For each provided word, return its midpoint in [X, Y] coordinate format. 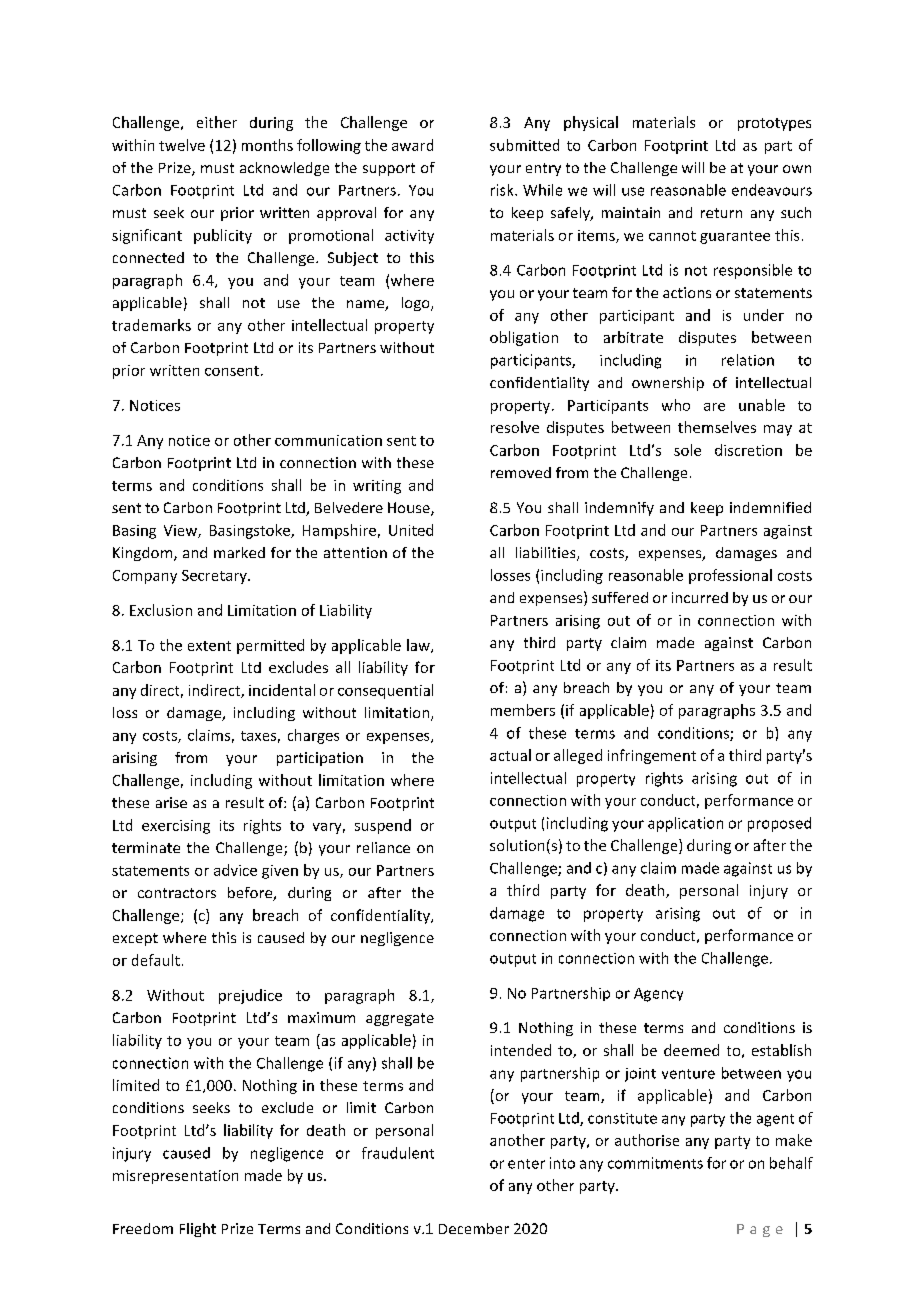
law [419, 646]
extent [209, 646]
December [474, 1228]
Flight [198, 1230]
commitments [655, 1163]
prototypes [774, 124]
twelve [182, 145]
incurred [700, 597]
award [412, 145]
